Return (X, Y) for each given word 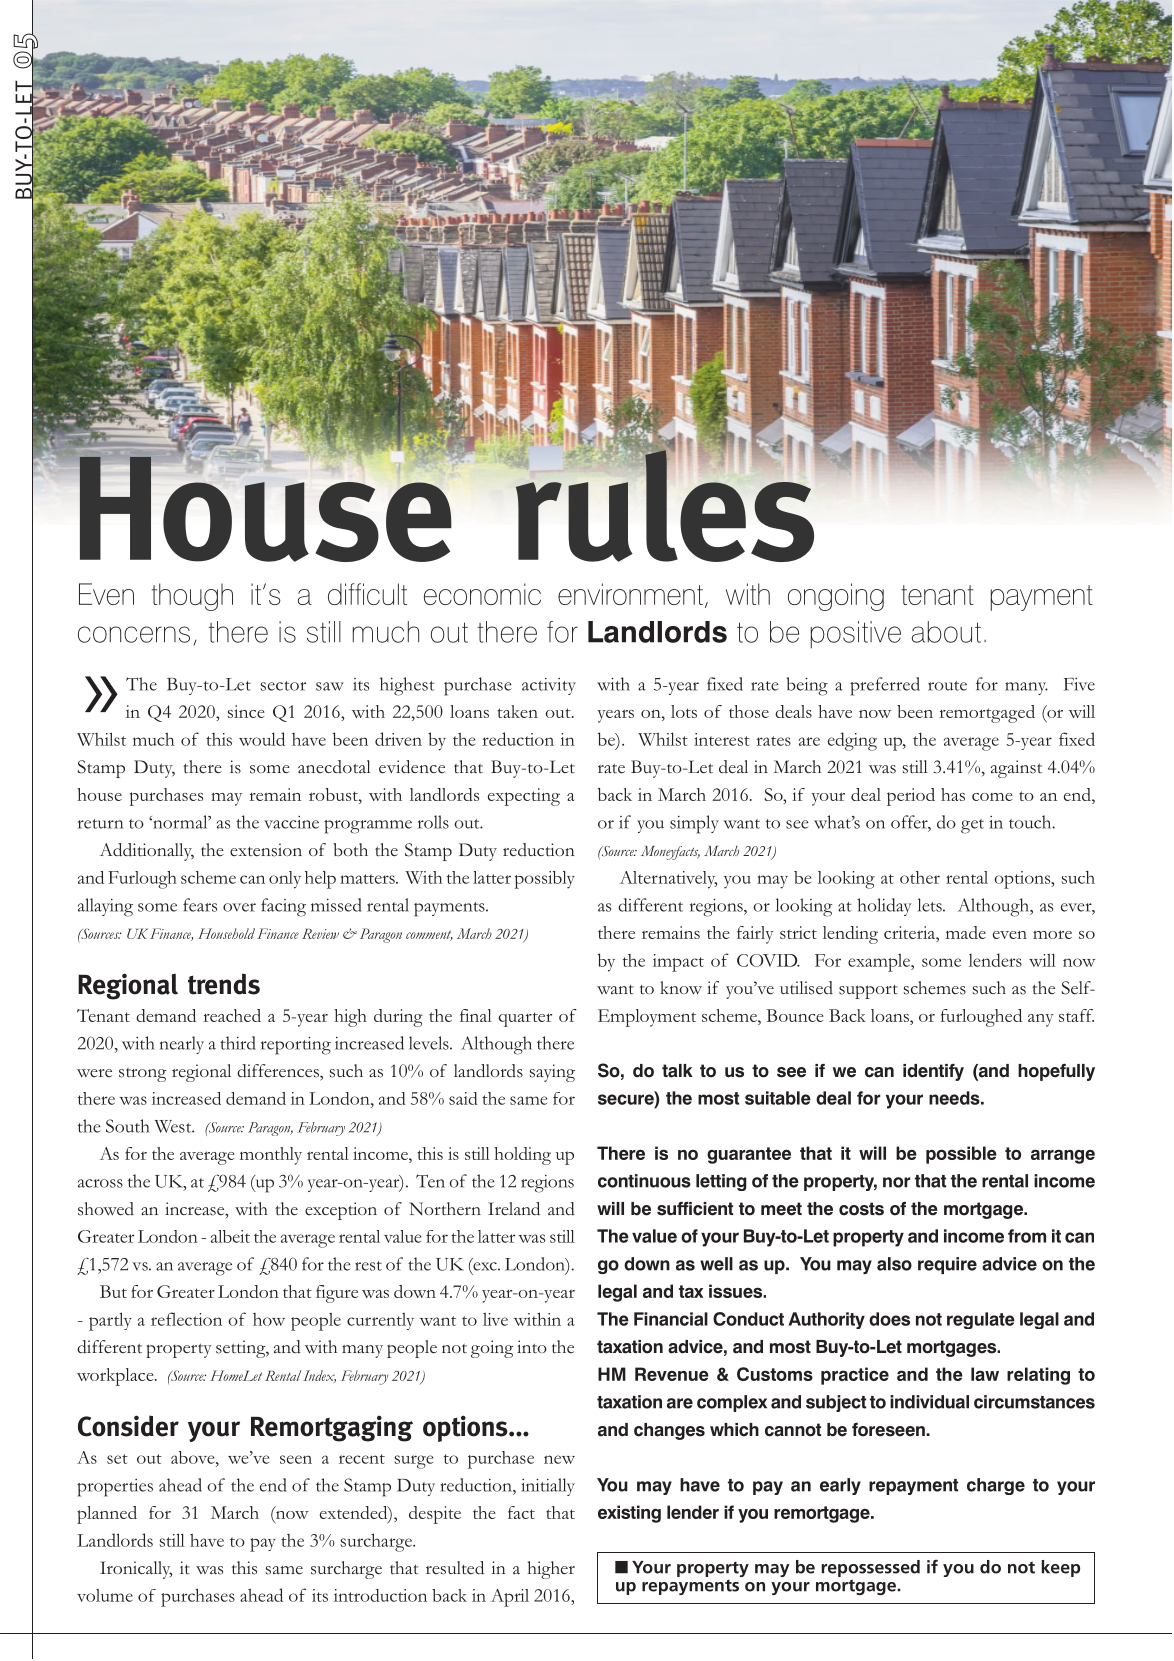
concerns (134, 634)
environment (630, 594)
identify (933, 1072)
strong (143, 1075)
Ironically (136, 1570)
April (510, 1598)
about (946, 632)
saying (552, 1073)
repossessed (871, 1570)
